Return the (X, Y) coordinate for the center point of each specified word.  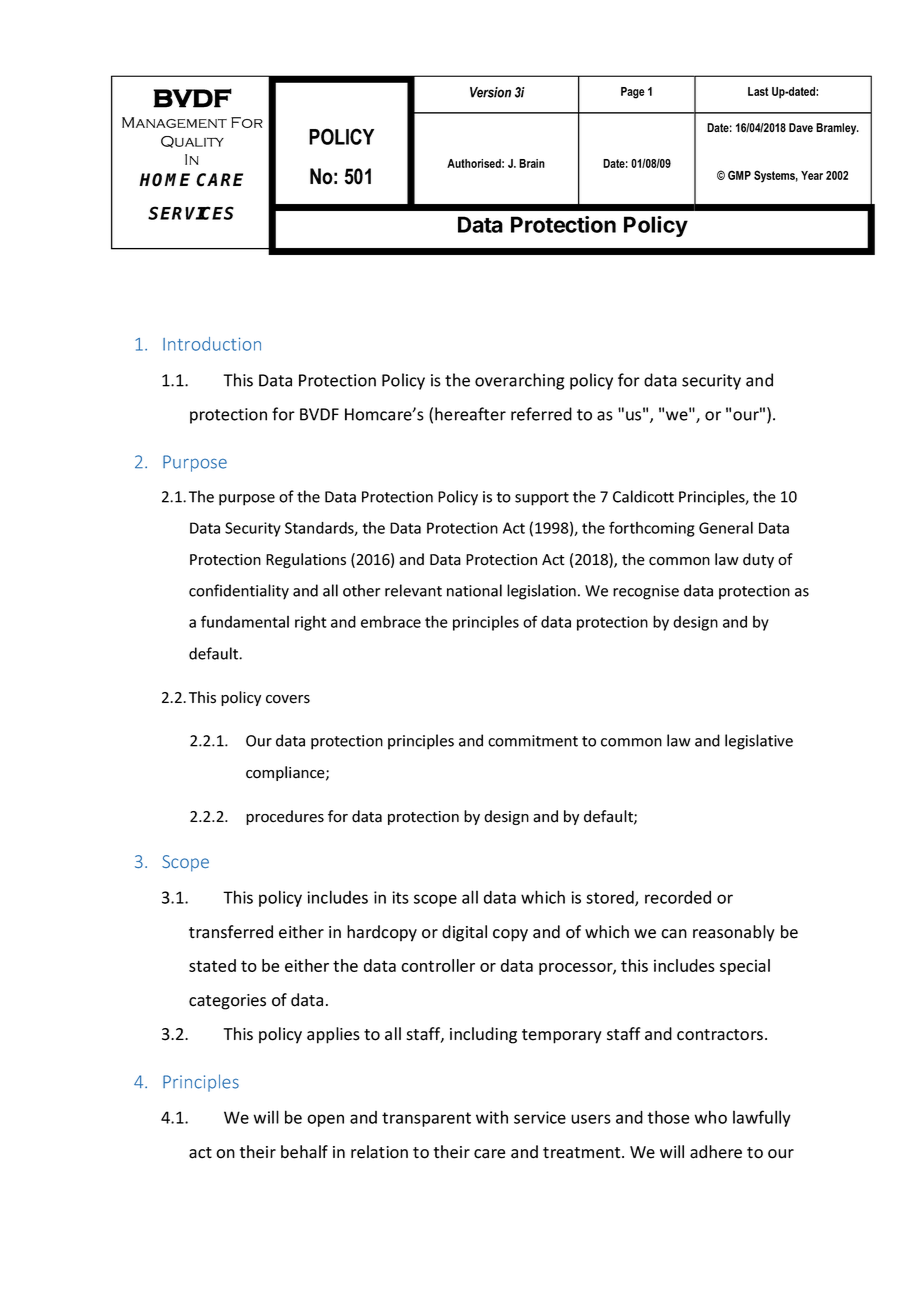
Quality (192, 142)
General (726, 527)
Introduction (212, 344)
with (492, 1117)
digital (464, 933)
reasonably (734, 933)
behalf (304, 1152)
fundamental (245, 621)
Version (490, 92)
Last (758, 91)
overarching (520, 381)
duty (758, 560)
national (474, 590)
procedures (285, 817)
